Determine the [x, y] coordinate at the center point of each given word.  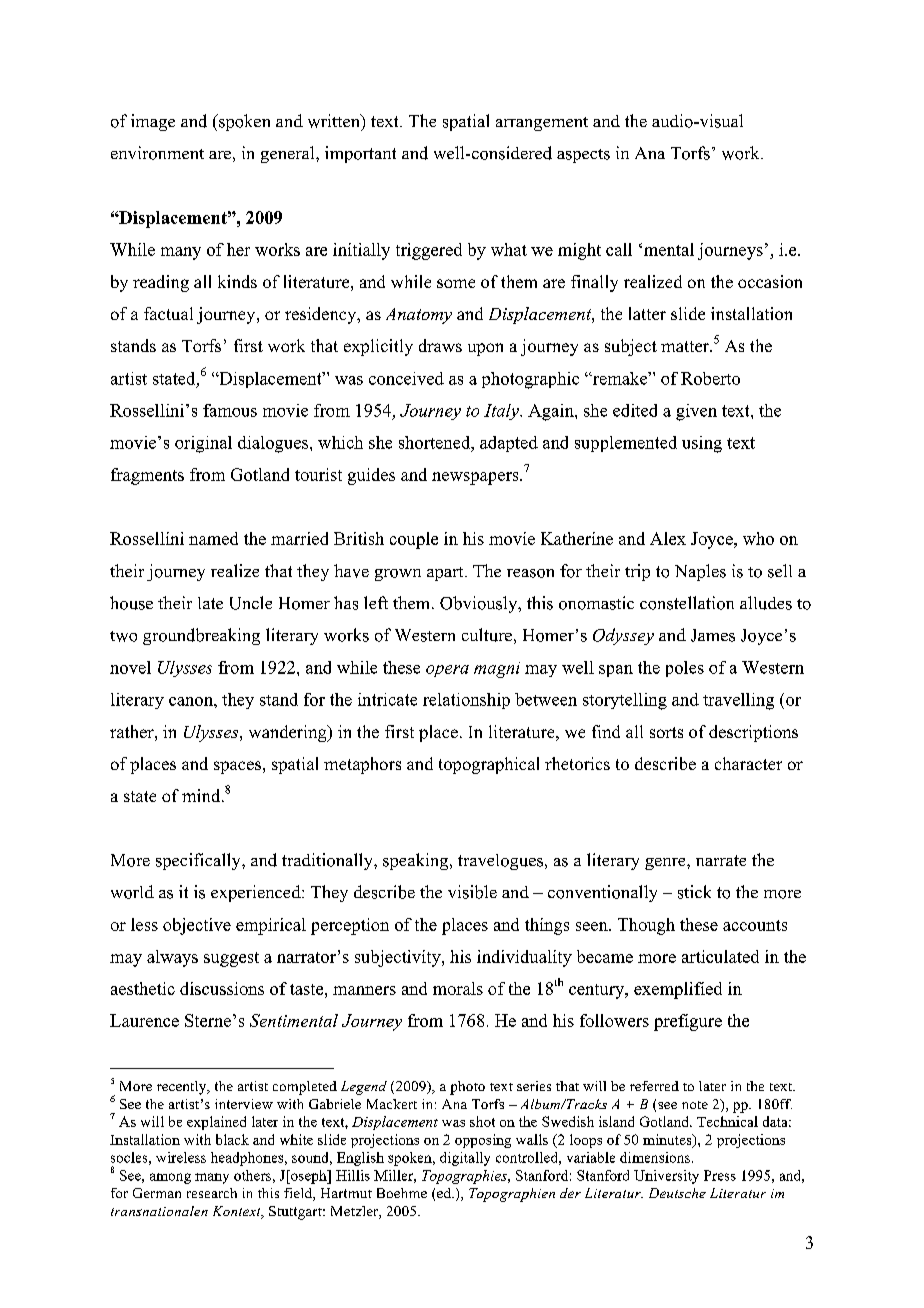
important [360, 154]
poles [685, 669]
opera [447, 671]
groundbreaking [201, 636]
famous [230, 410]
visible [472, 892]
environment [157, 153]
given [696, 412]
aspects [583, 156]
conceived [406, 378]
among [170, 1178]
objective [197, 926]
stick [694, 892]
